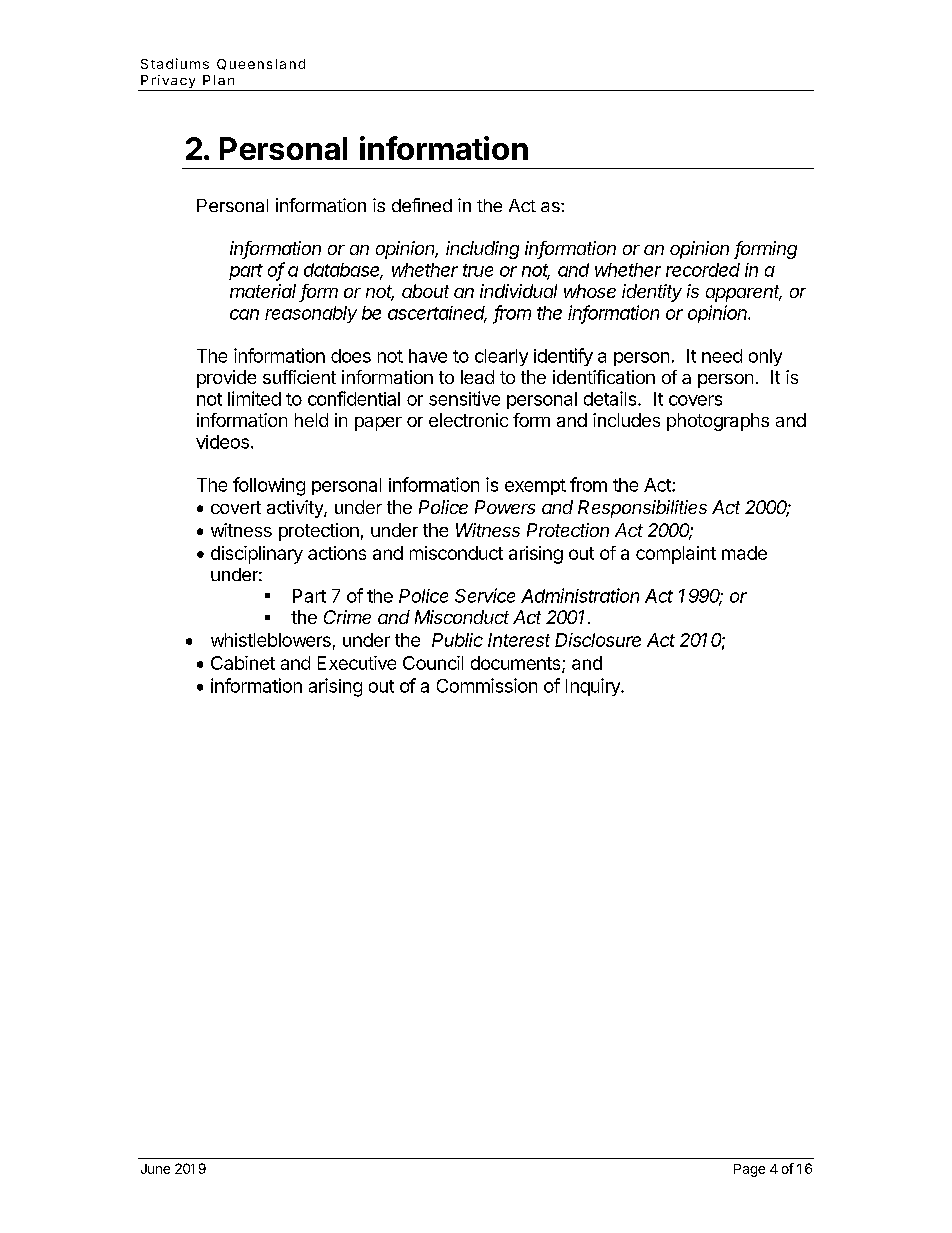  Describe the element at coordinates (422, 205) in the screenshot. I see `defined` at that location.
